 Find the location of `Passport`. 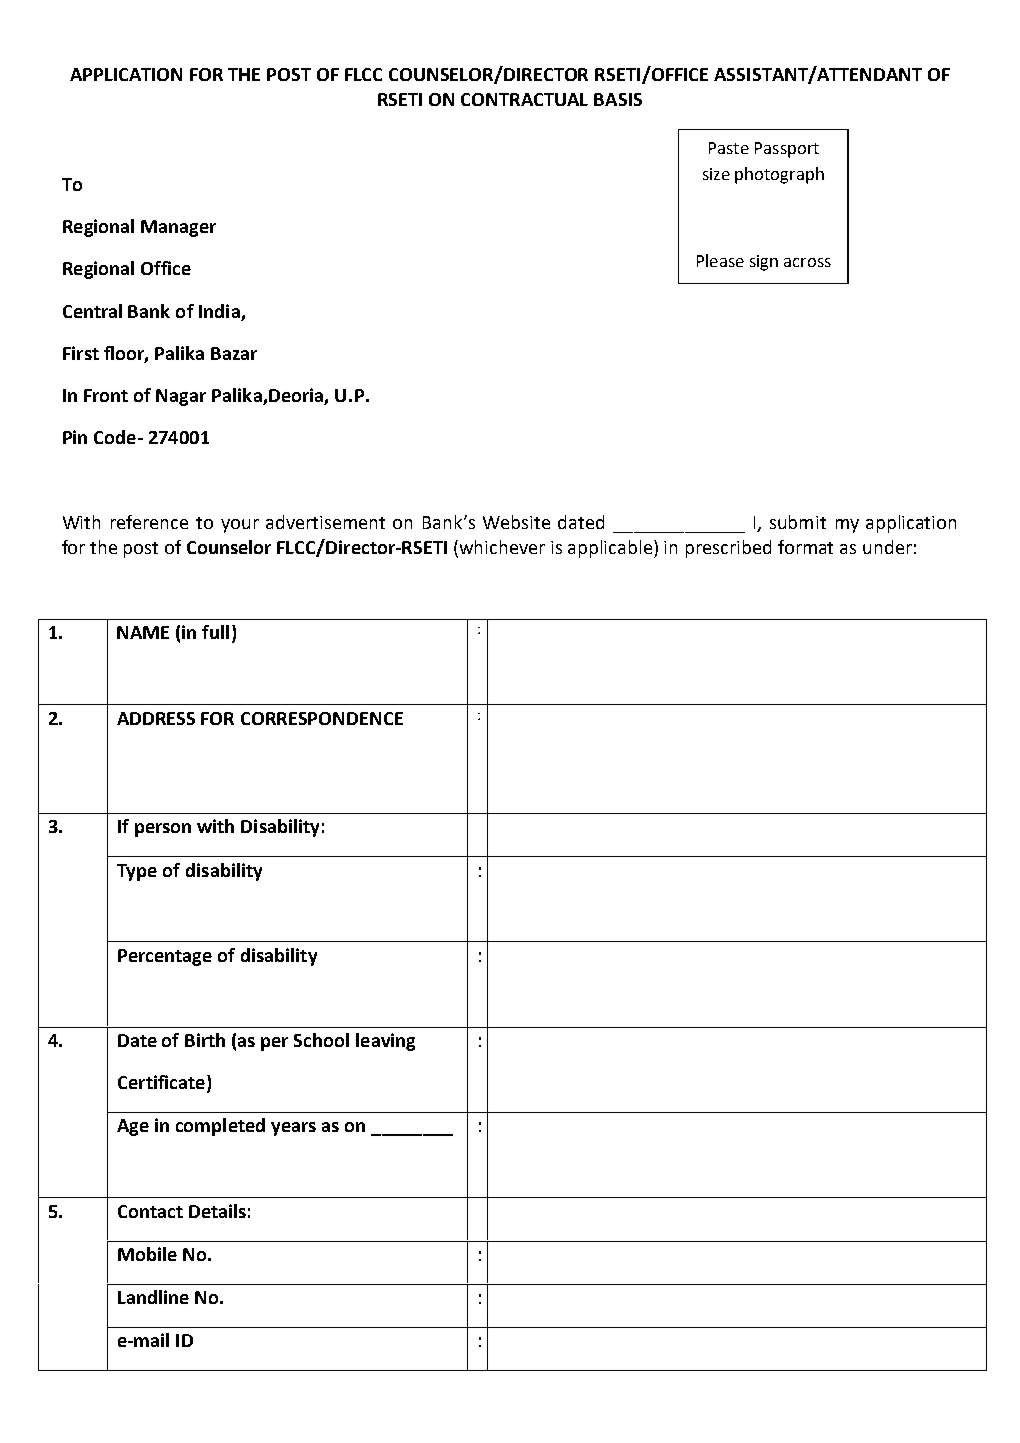

Passport is located at coordinates (787, 150).
